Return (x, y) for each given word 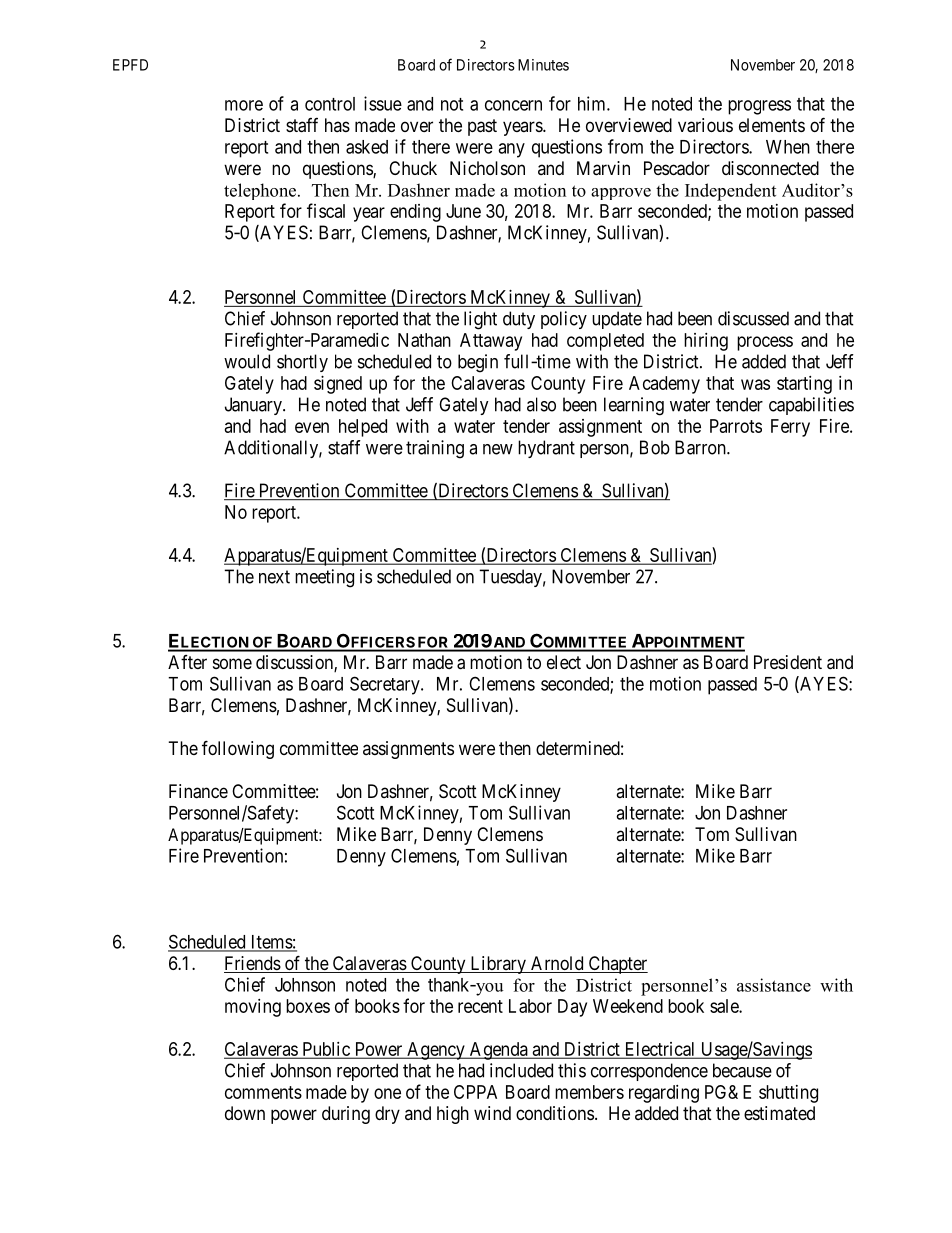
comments (263, 1092)
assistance (774, 985)
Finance (198, 791)
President (788, 662)
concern (513, 105)
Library (498, 965)
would (247, 361)
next (274, 577)
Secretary (386, 685)
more (244, 105)
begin (478, 363)
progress (759, 107)
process (765, 343)
